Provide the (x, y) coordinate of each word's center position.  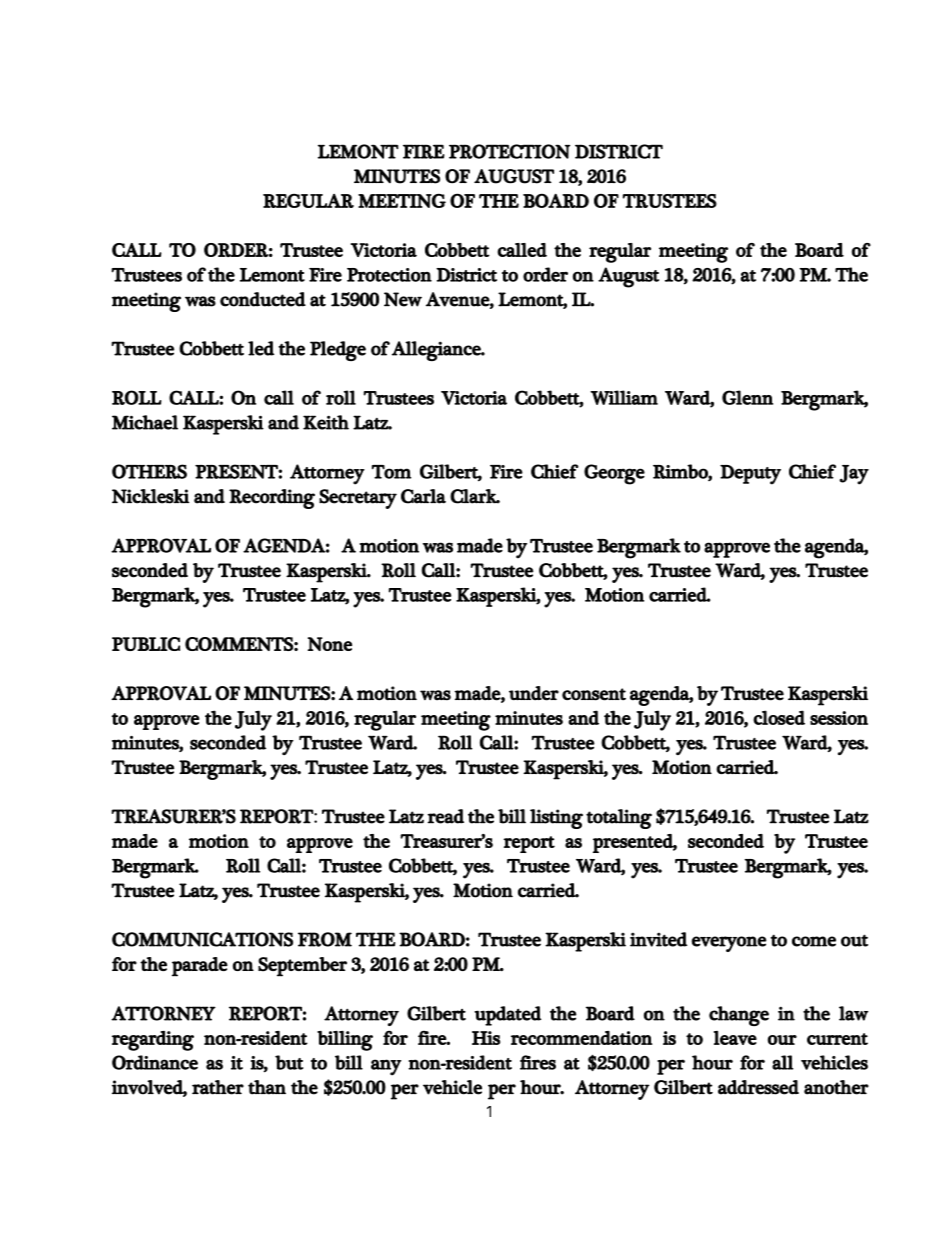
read (445, 816)
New (403, 299)
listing (556, 819)
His (486, 1038)
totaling (619, 819)
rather (218, 1087)
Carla (423, 496)
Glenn (747, 397)
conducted (263, 299)
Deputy (750, 475)
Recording (272, 499)
